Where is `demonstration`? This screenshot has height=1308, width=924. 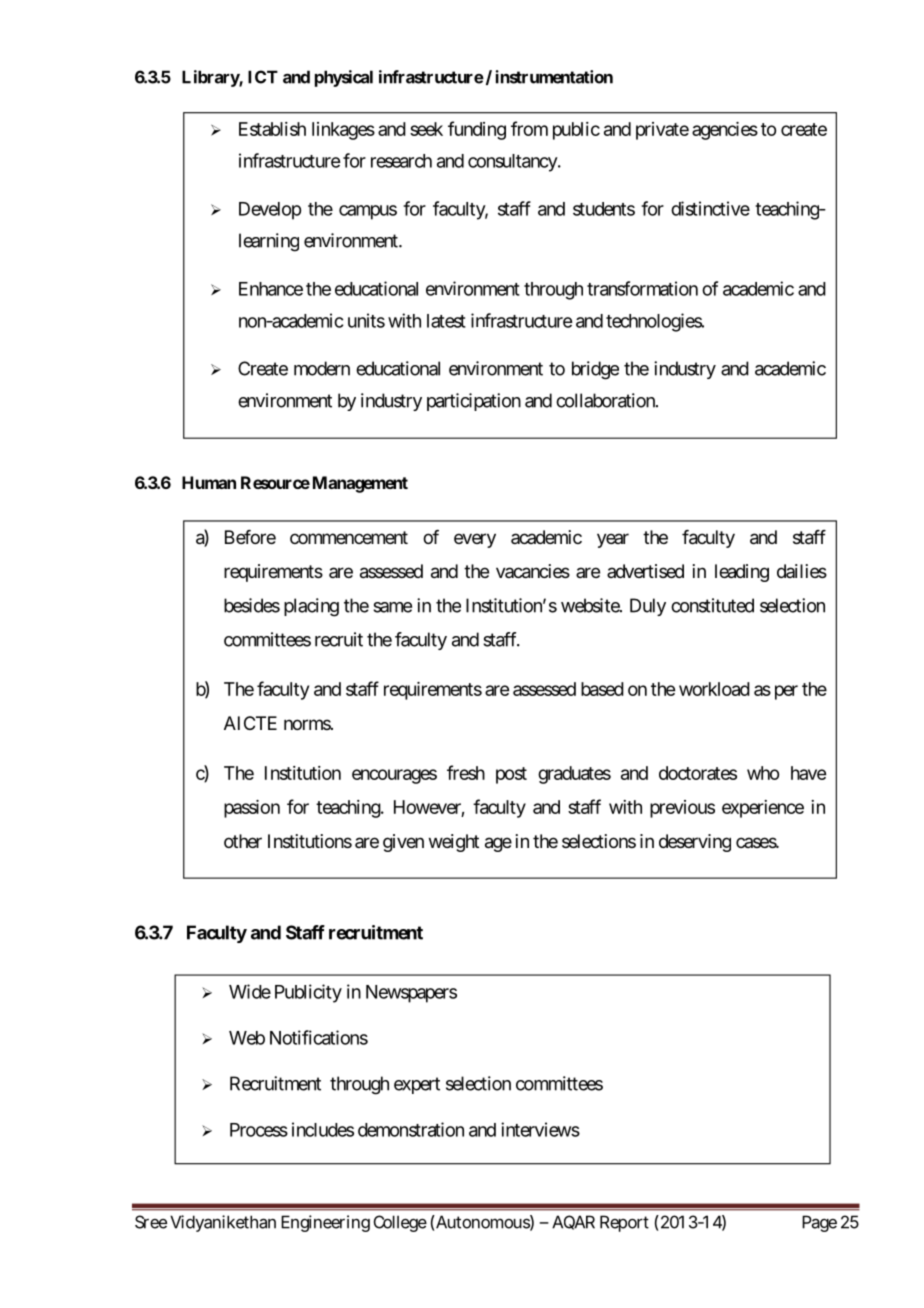
demonstration is located at coordinates (411, 1129).
